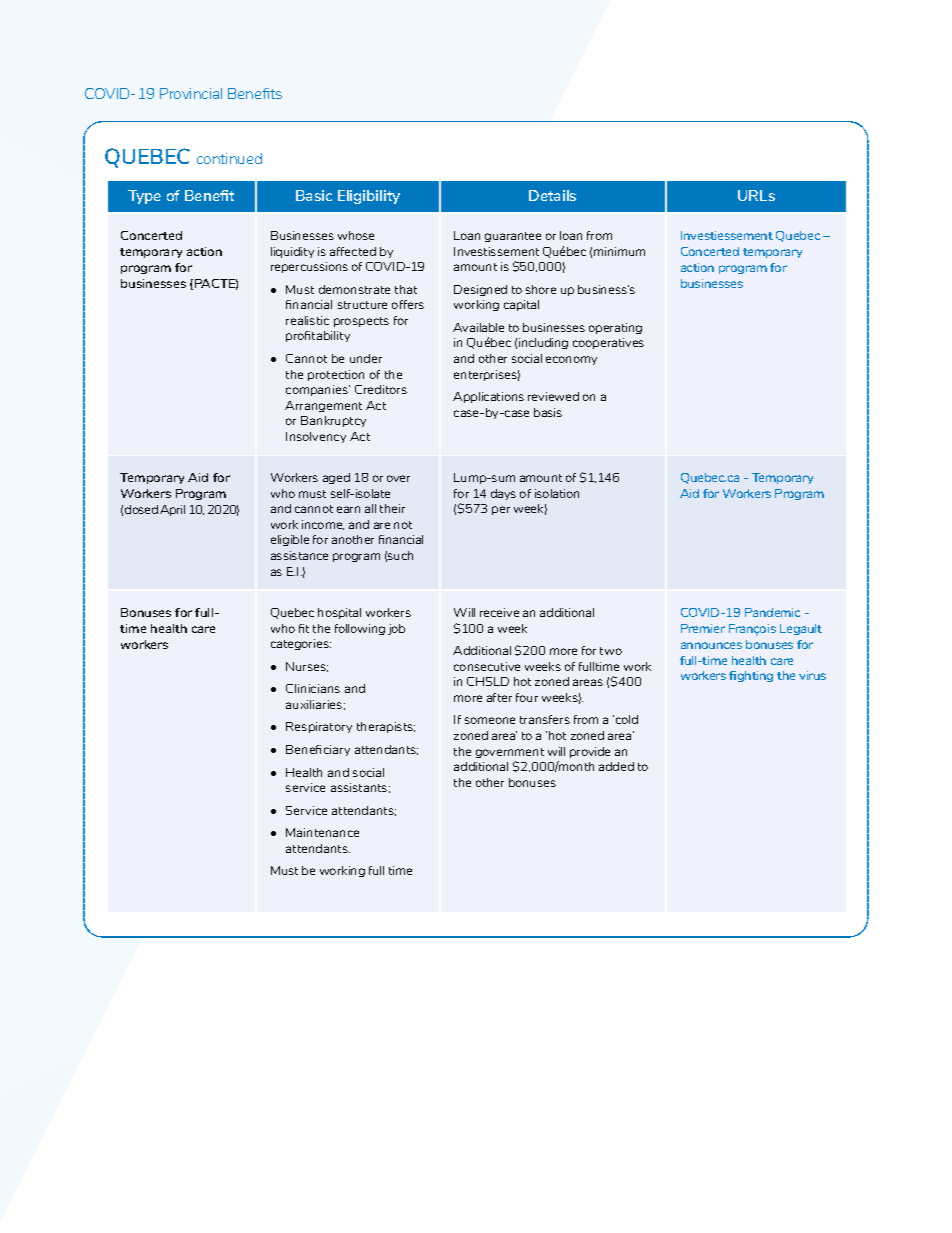 This document has height=1233, width=952. Describe the element at coordinates (557, 493) in the document. I see `isolation` at that location.
